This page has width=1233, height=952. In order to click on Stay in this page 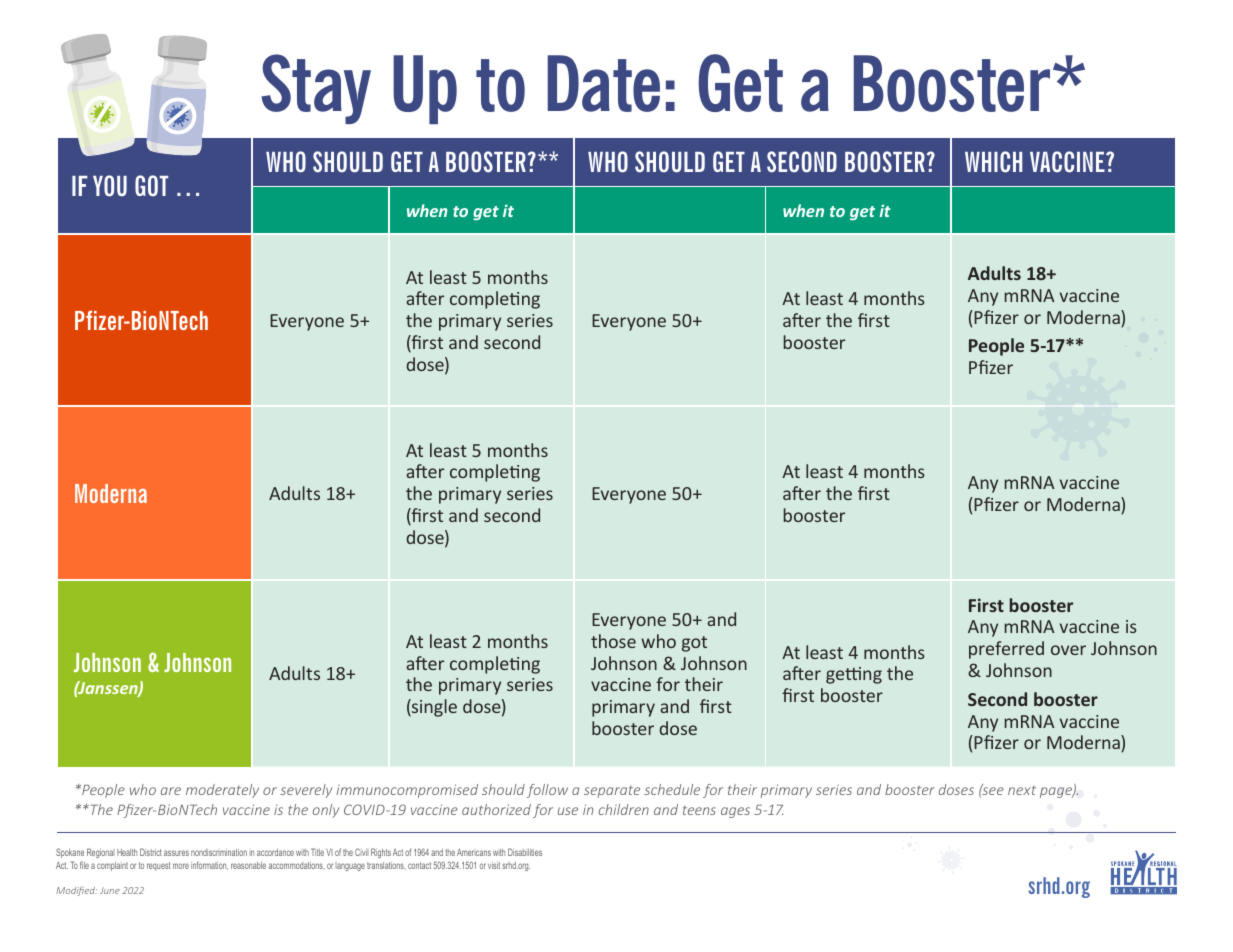, I will do `click(316, 89)`.
